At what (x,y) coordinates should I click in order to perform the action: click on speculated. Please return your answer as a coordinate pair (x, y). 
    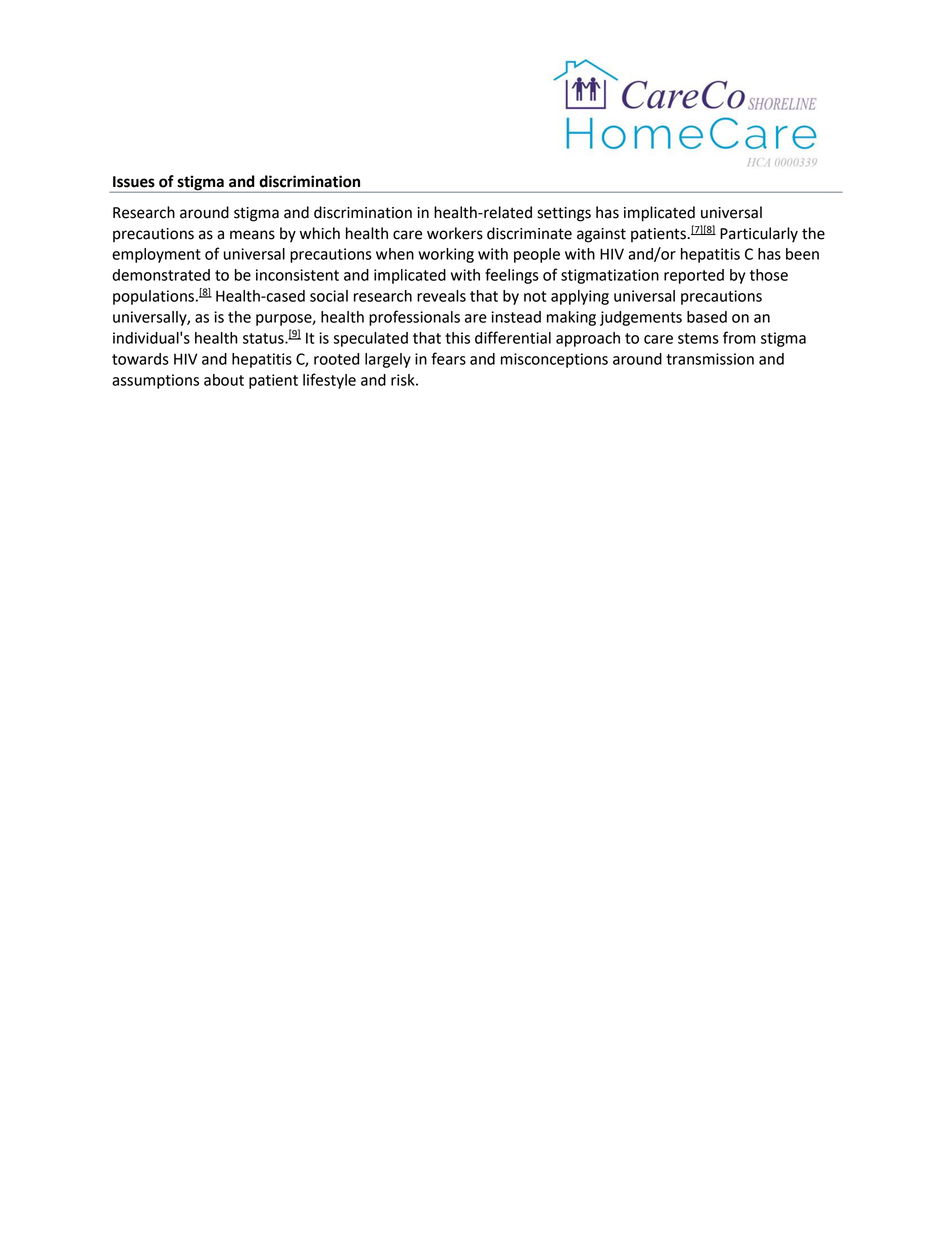
    Looking at the image, I should click on (370, 339).
